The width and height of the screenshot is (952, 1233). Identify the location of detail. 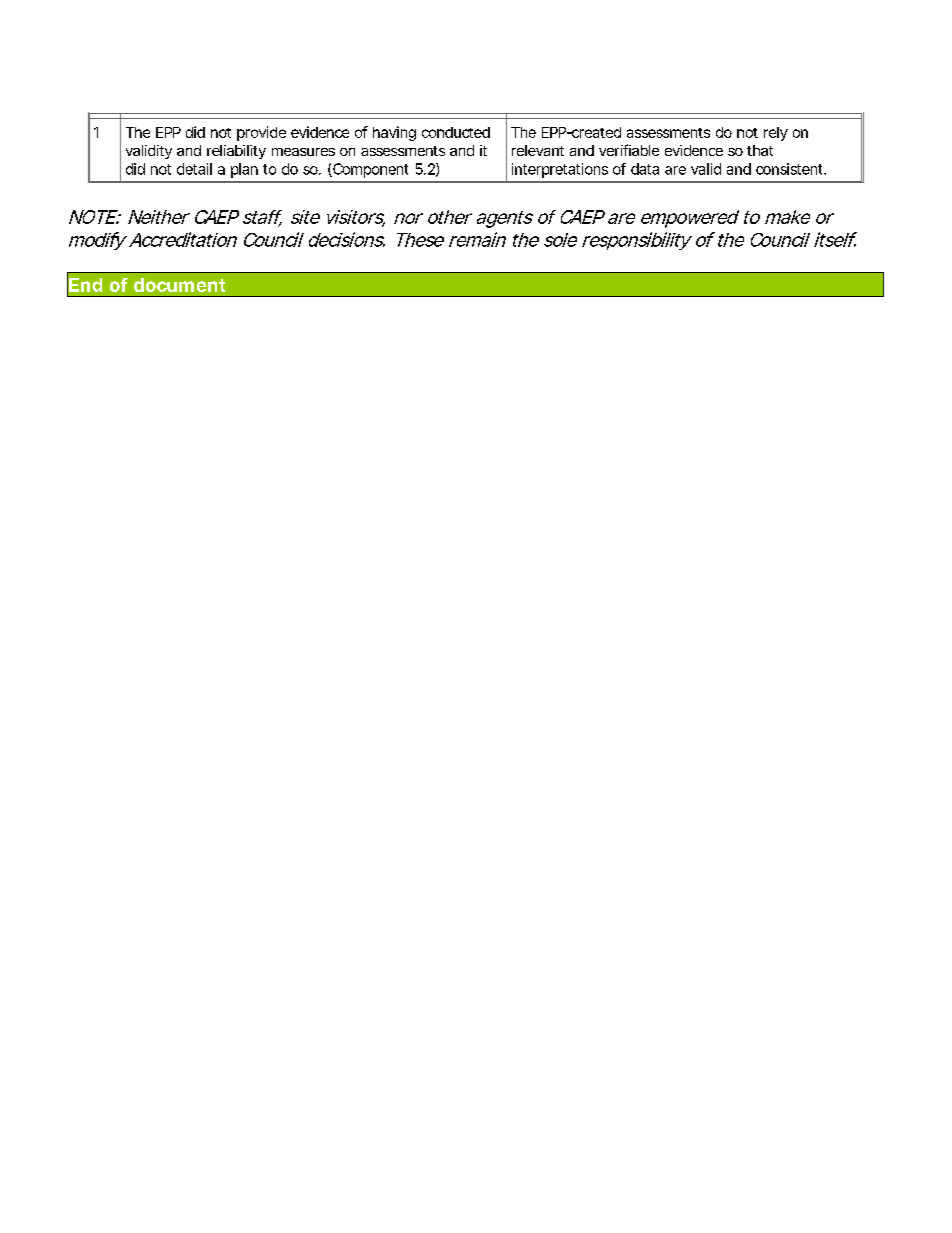
(194, 169).
